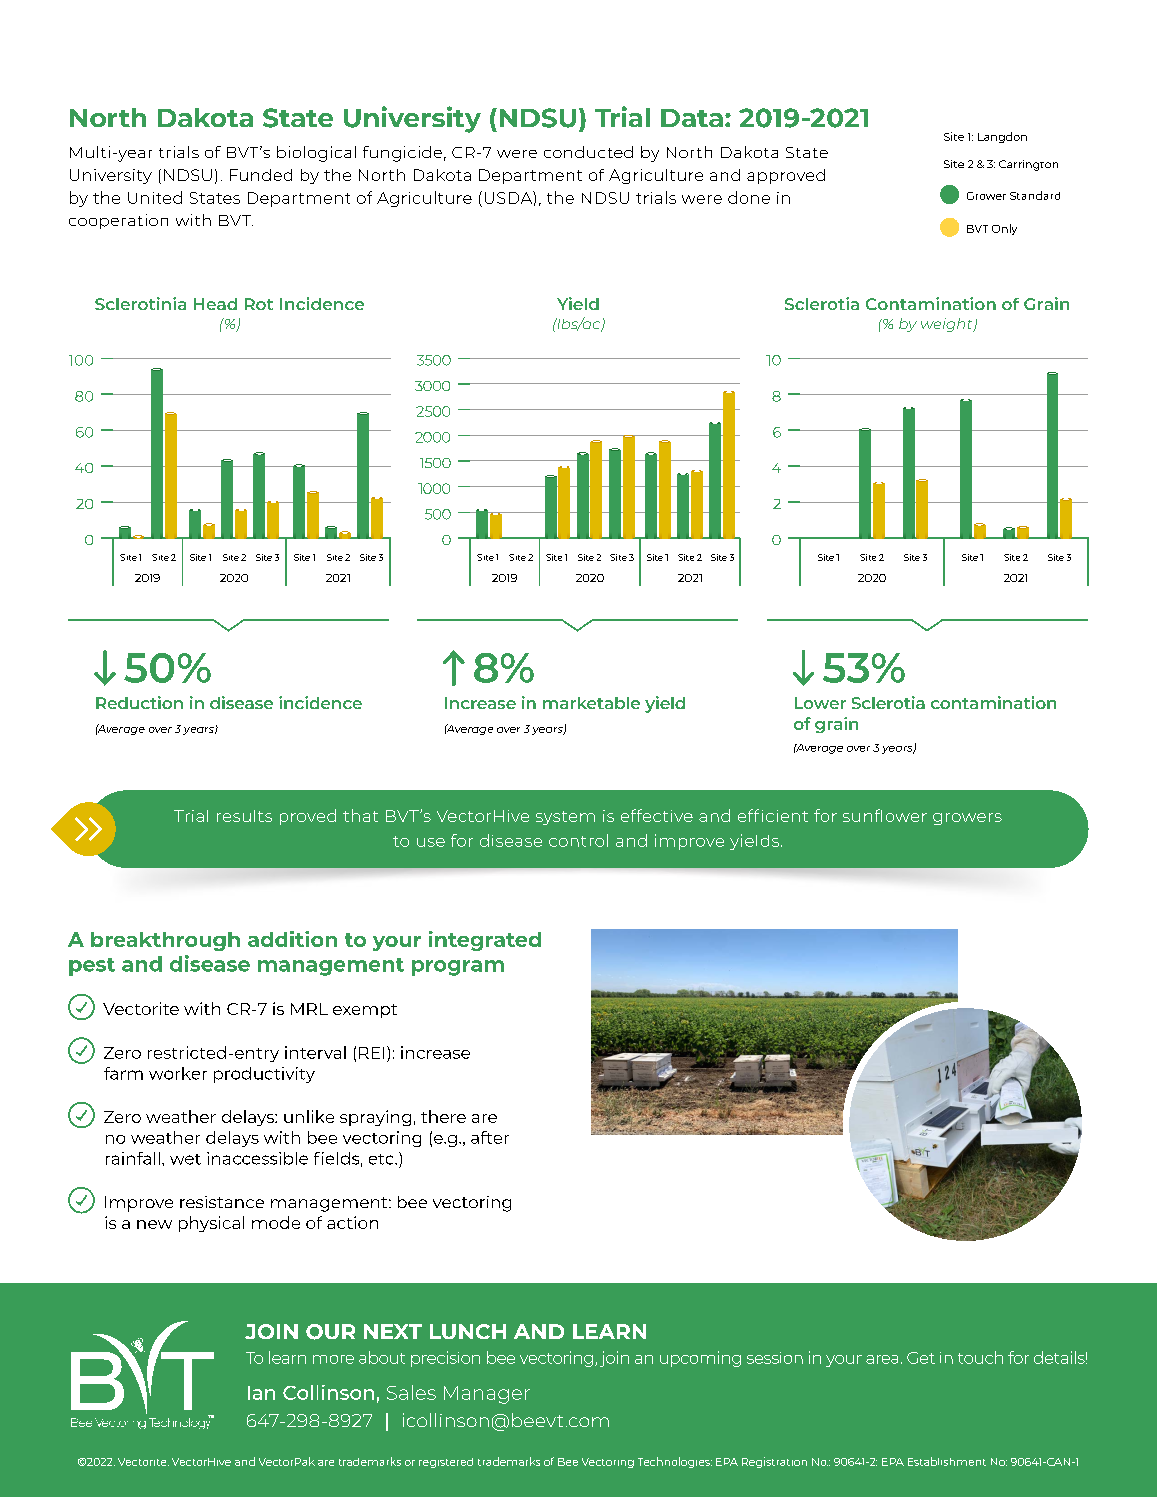  I want to click on weight, so click(948, 325).
